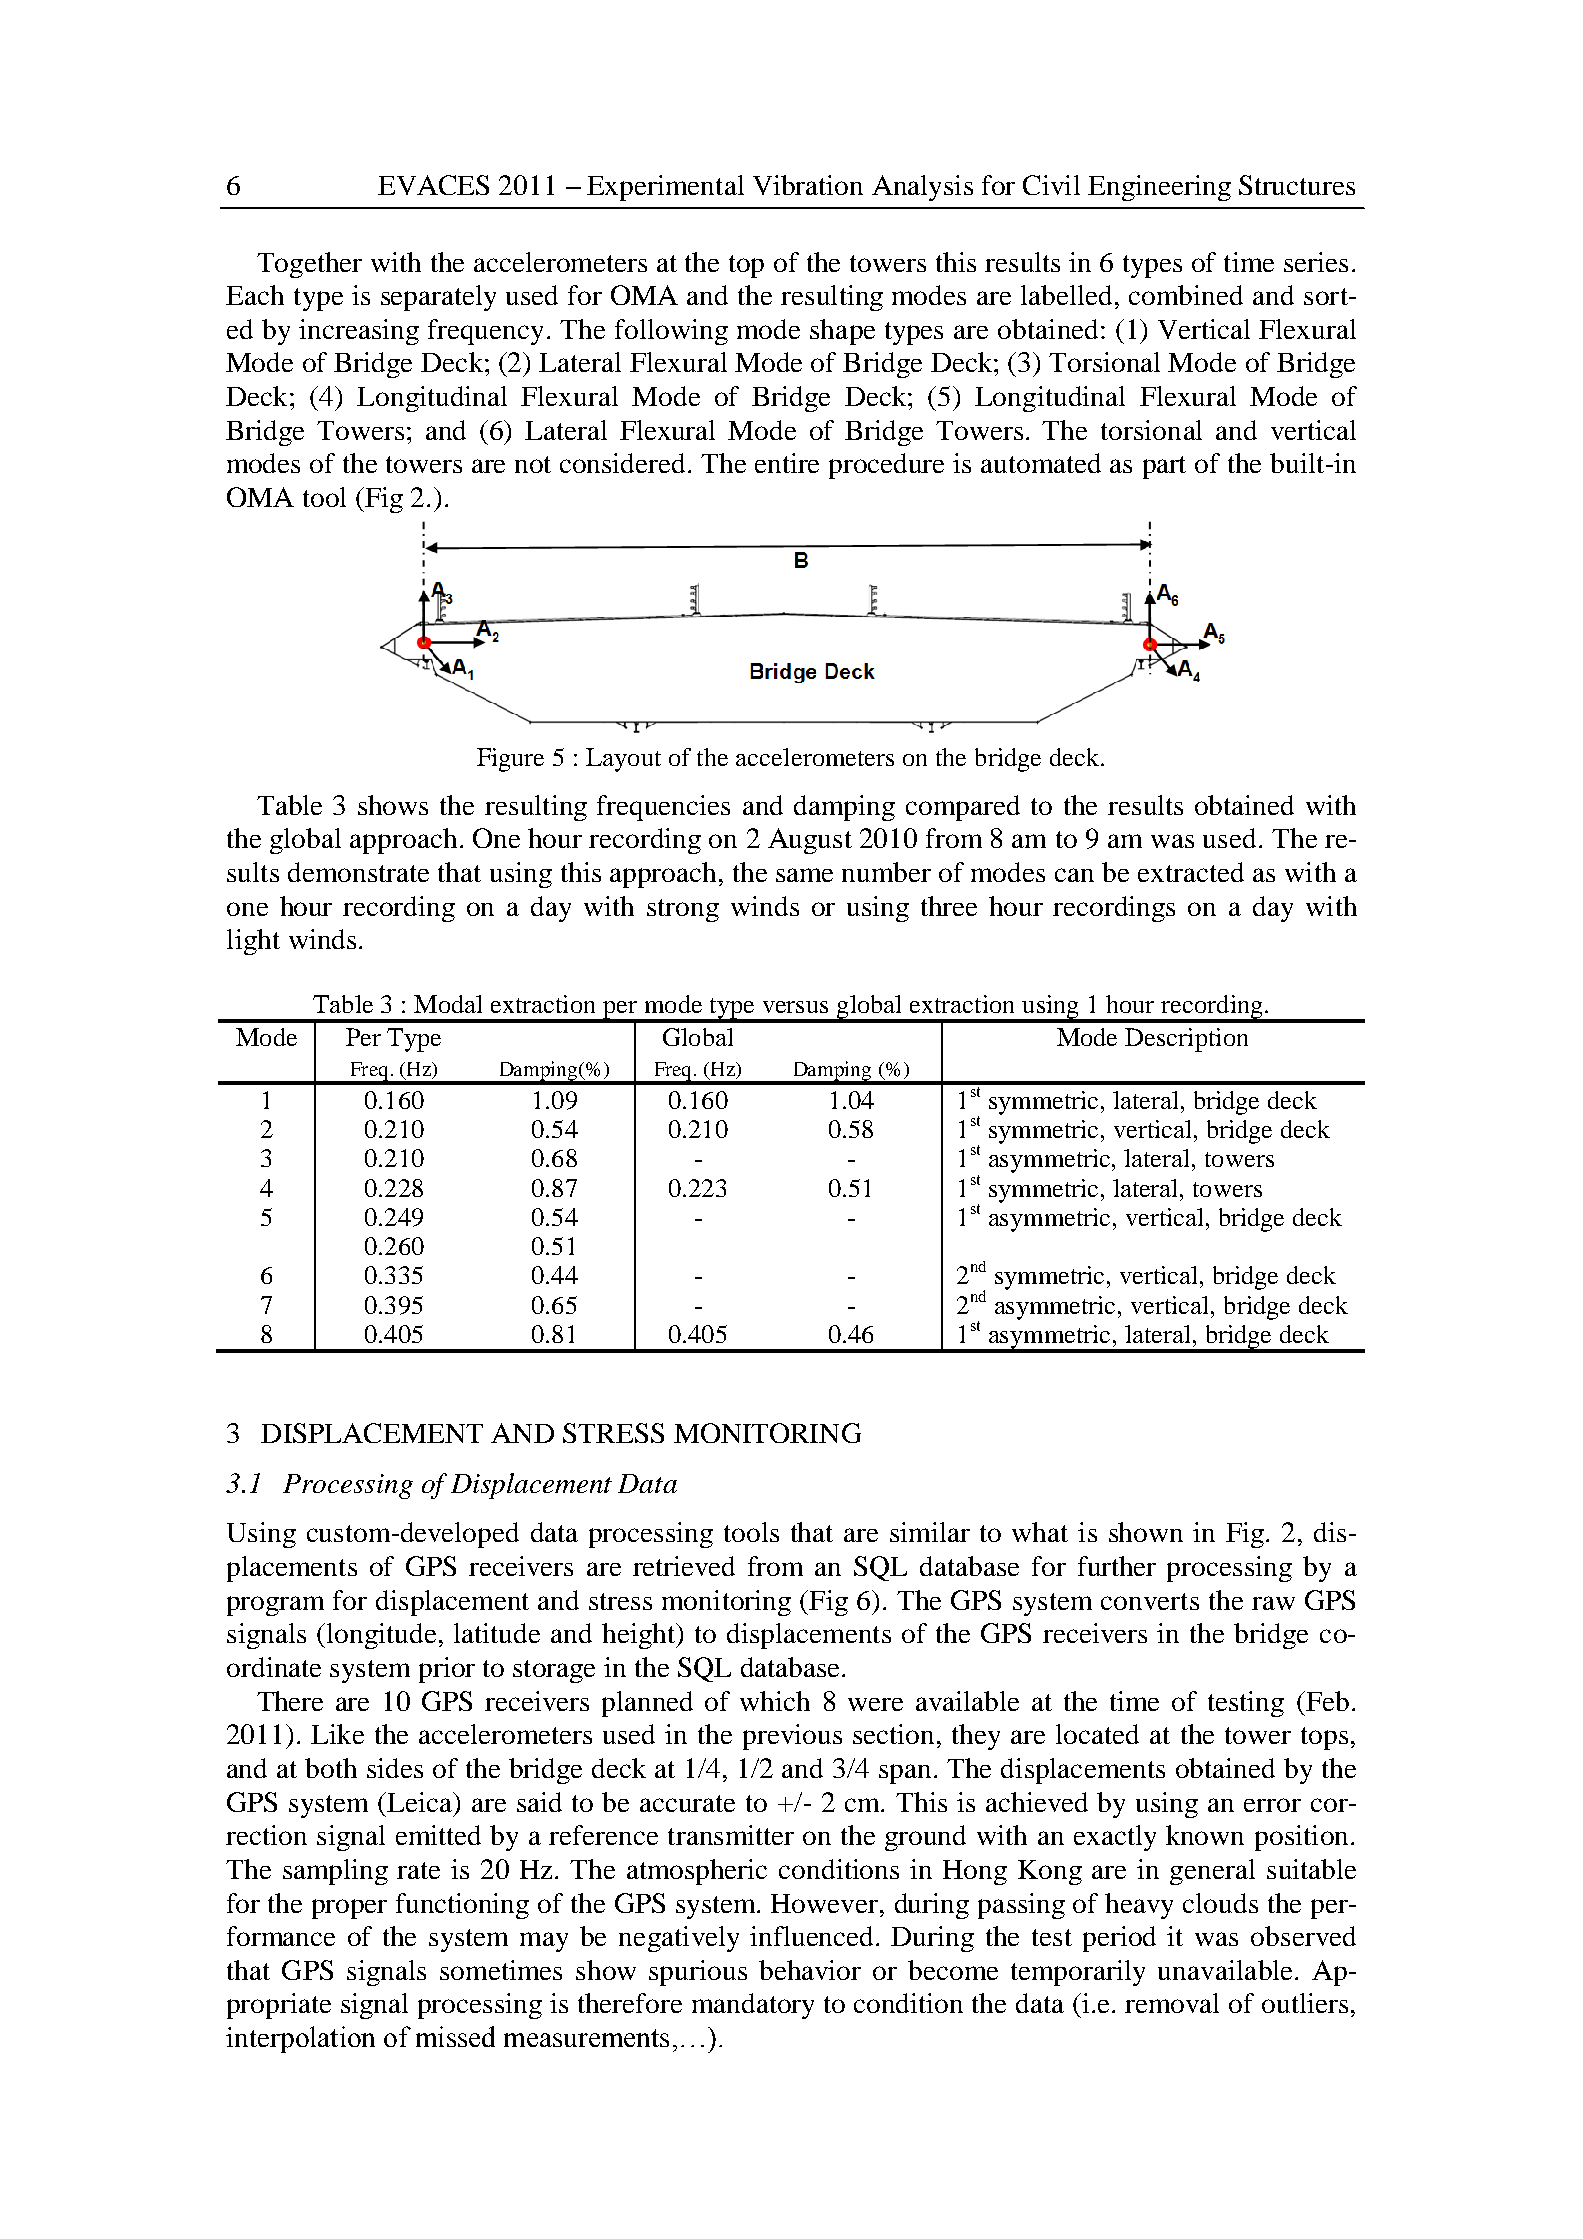 The width and height of the document is (1583, 2239). What do you see at coordinates (1191, 872) in the document?
I see `extracted` at bounding box center [1191, 872].
